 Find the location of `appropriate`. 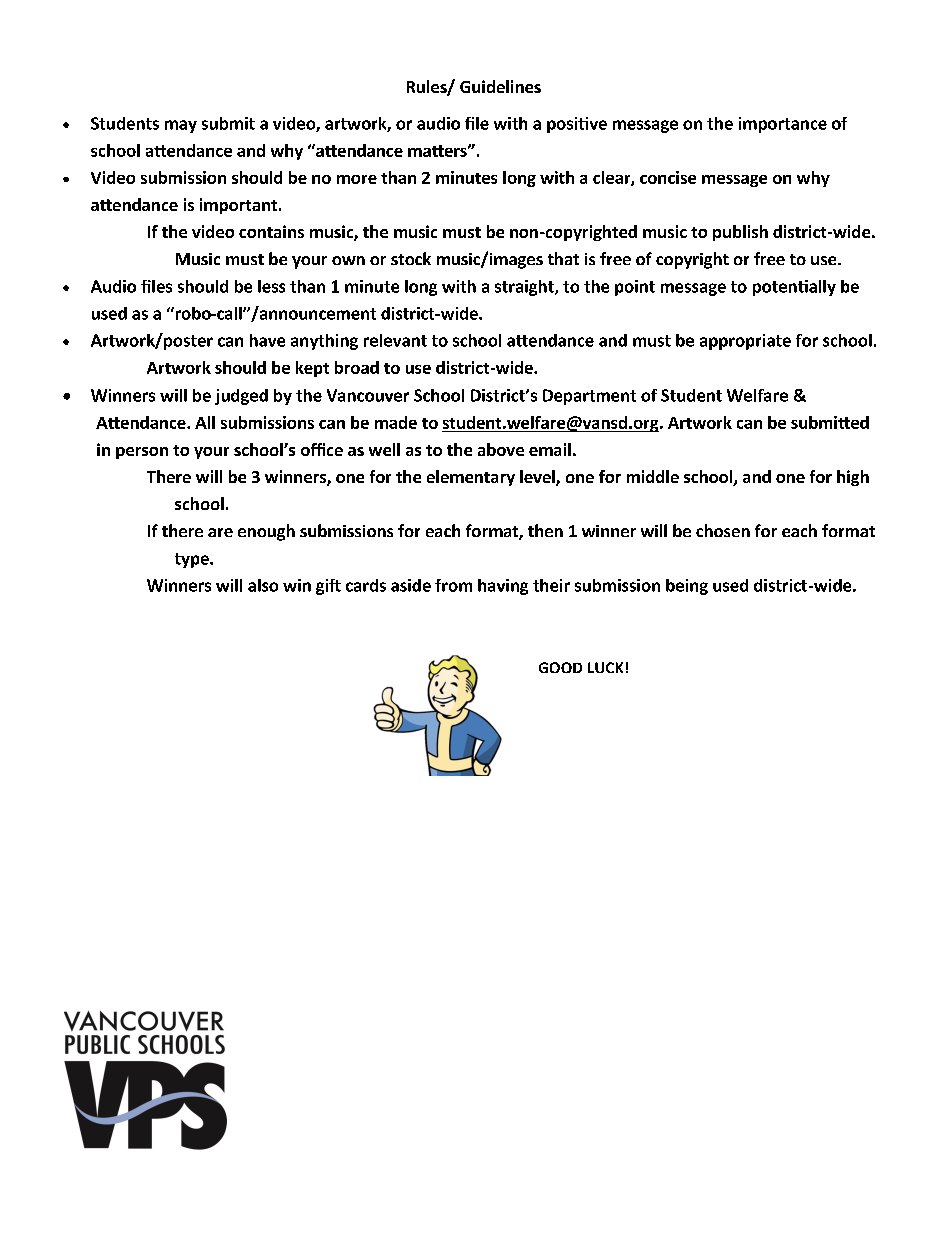

appropriate is located at coordinates (745, 342).
